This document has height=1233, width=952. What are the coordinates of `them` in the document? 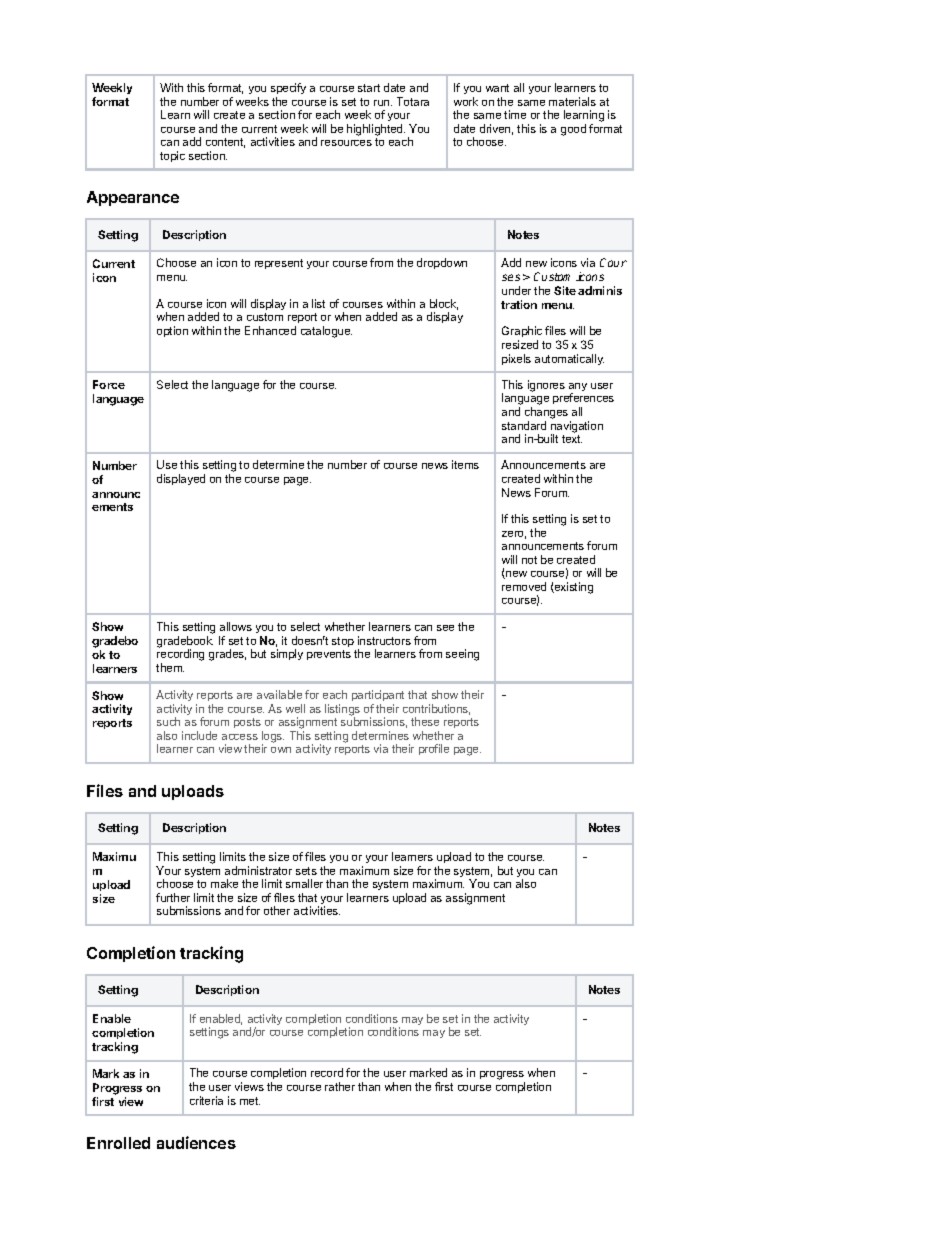 It's located at (170, 667).
